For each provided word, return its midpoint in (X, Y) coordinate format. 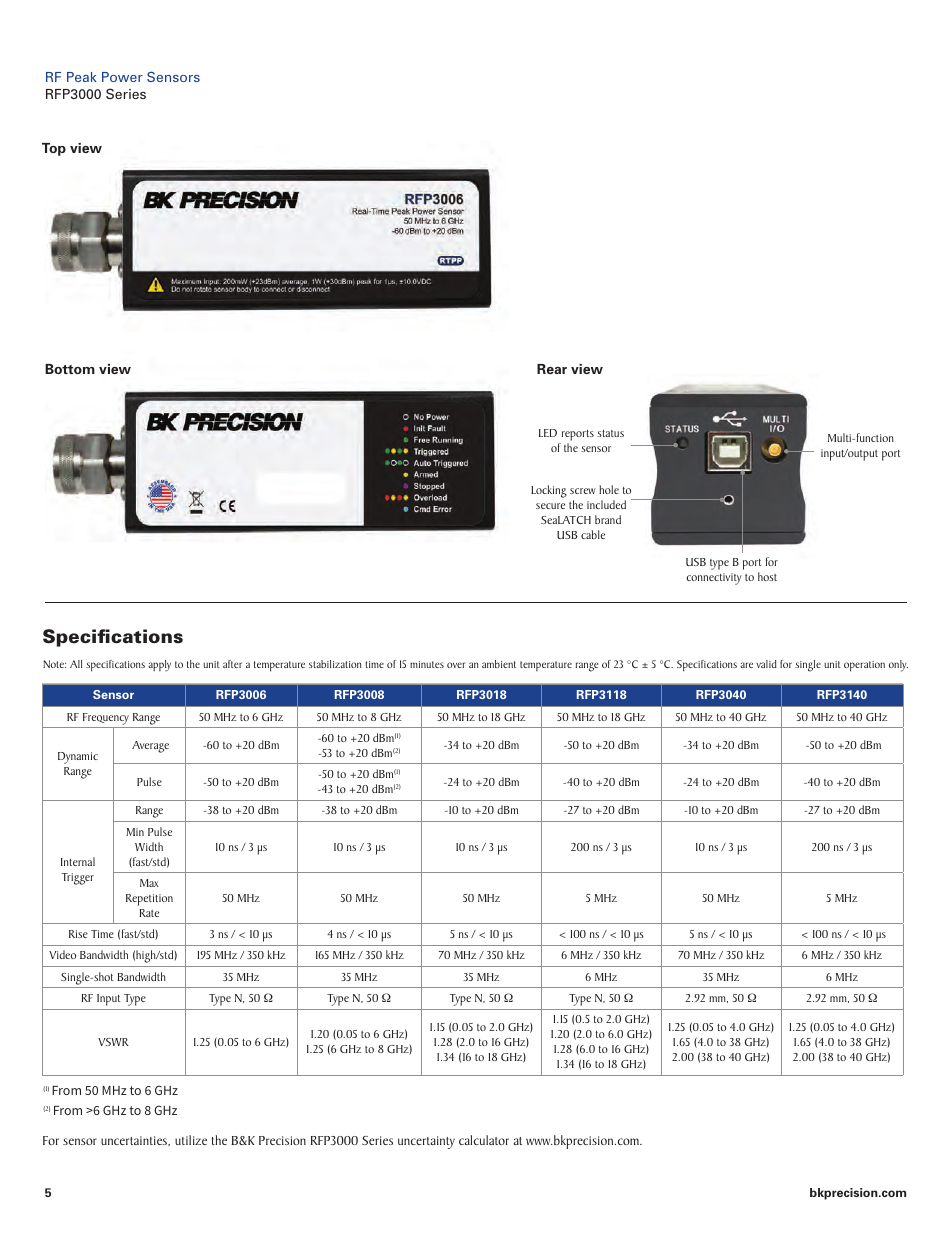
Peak (82, 77)
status (610, 433)
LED (548, 433)
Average (150, 747)
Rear (552, 369)
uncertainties (135, 1141)
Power (122, 77)
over (456, 665)
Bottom (70, 369)
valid (766, 664)
